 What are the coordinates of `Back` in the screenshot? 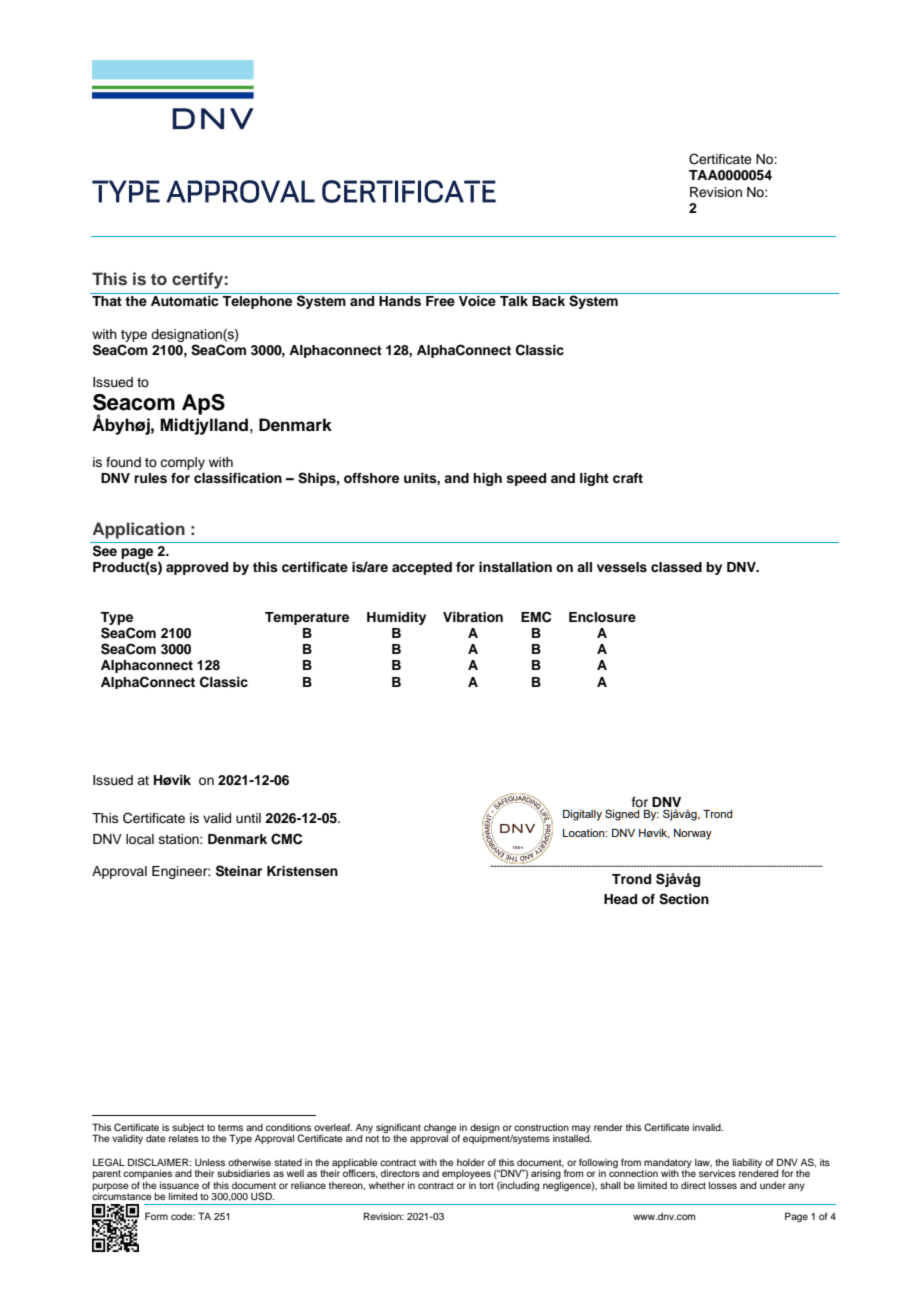 It's located at (548, 301).
